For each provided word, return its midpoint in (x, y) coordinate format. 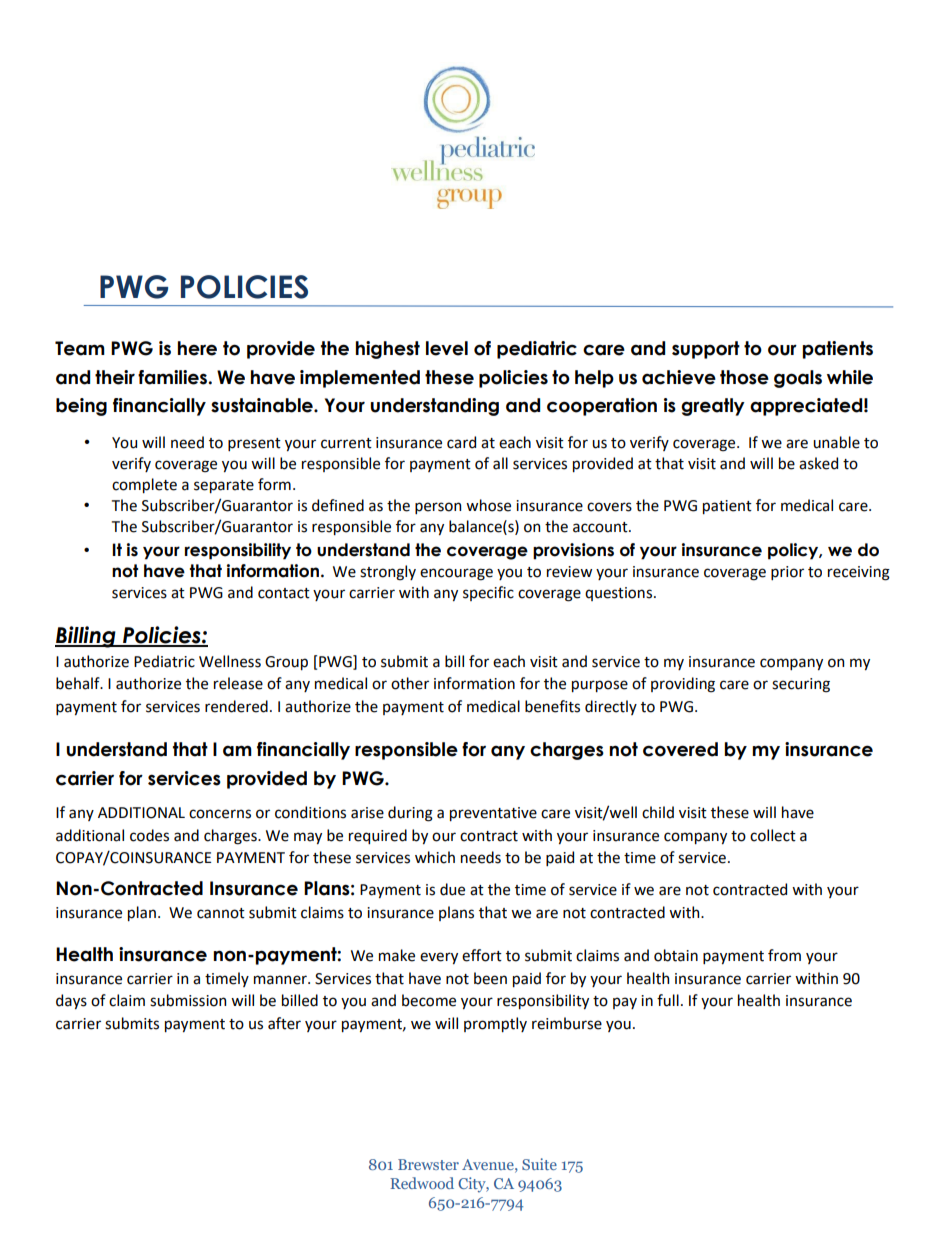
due (452, 889)
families (173, 377)
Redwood (422, 1183)
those (744, 377)
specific (488, 593)
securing (801, 685)
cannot (221, 913)
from (784, 955)
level (447, 348)
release (238, 683)
